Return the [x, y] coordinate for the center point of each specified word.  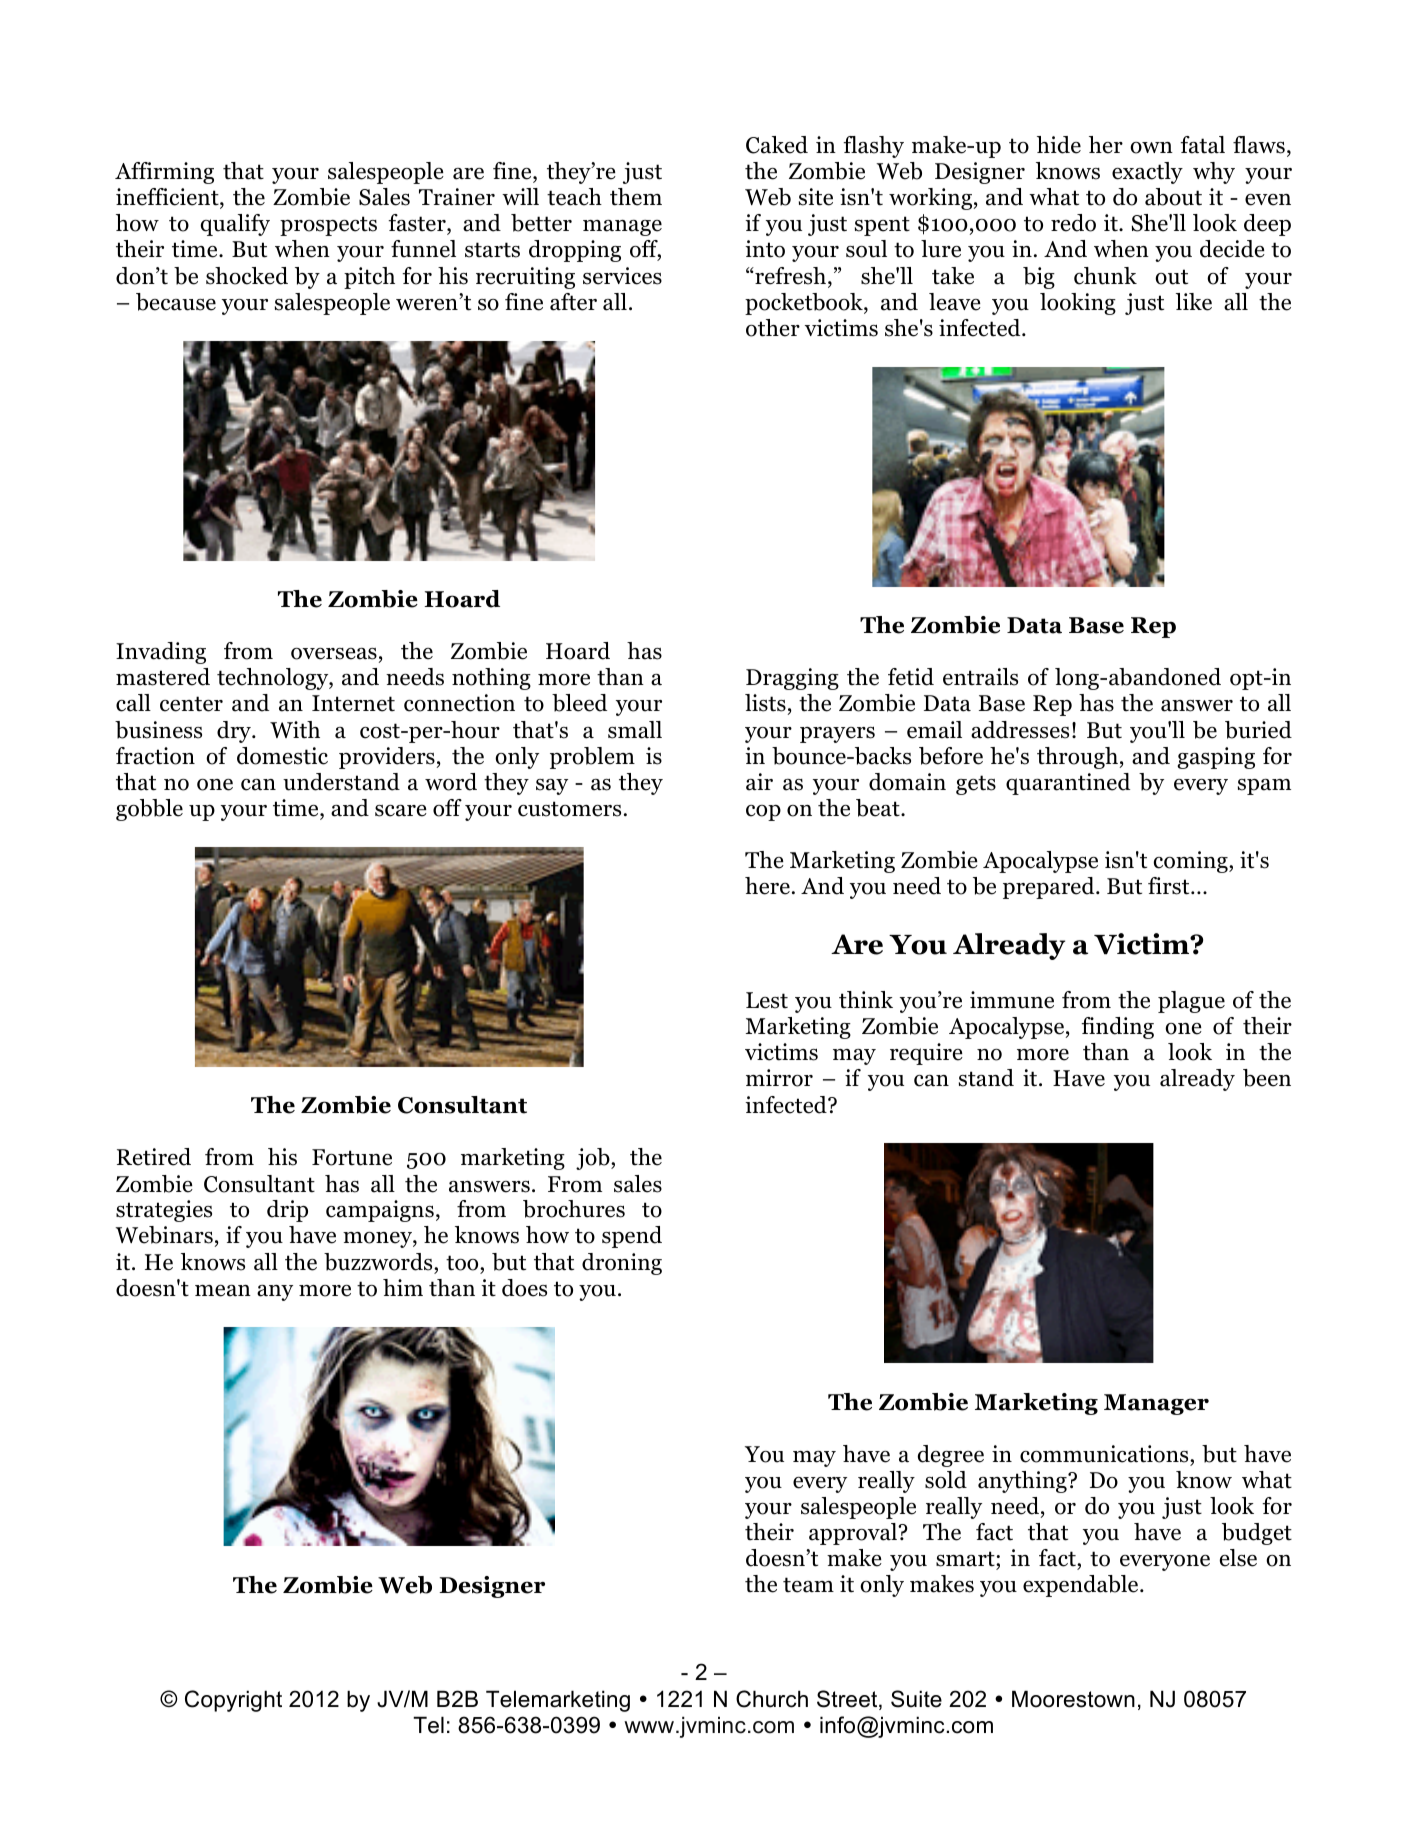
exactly [1147, 173]
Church [772, 1699]
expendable [1082, 1586]
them [636, 197]
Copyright [233, 1701]
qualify [235, 225]
